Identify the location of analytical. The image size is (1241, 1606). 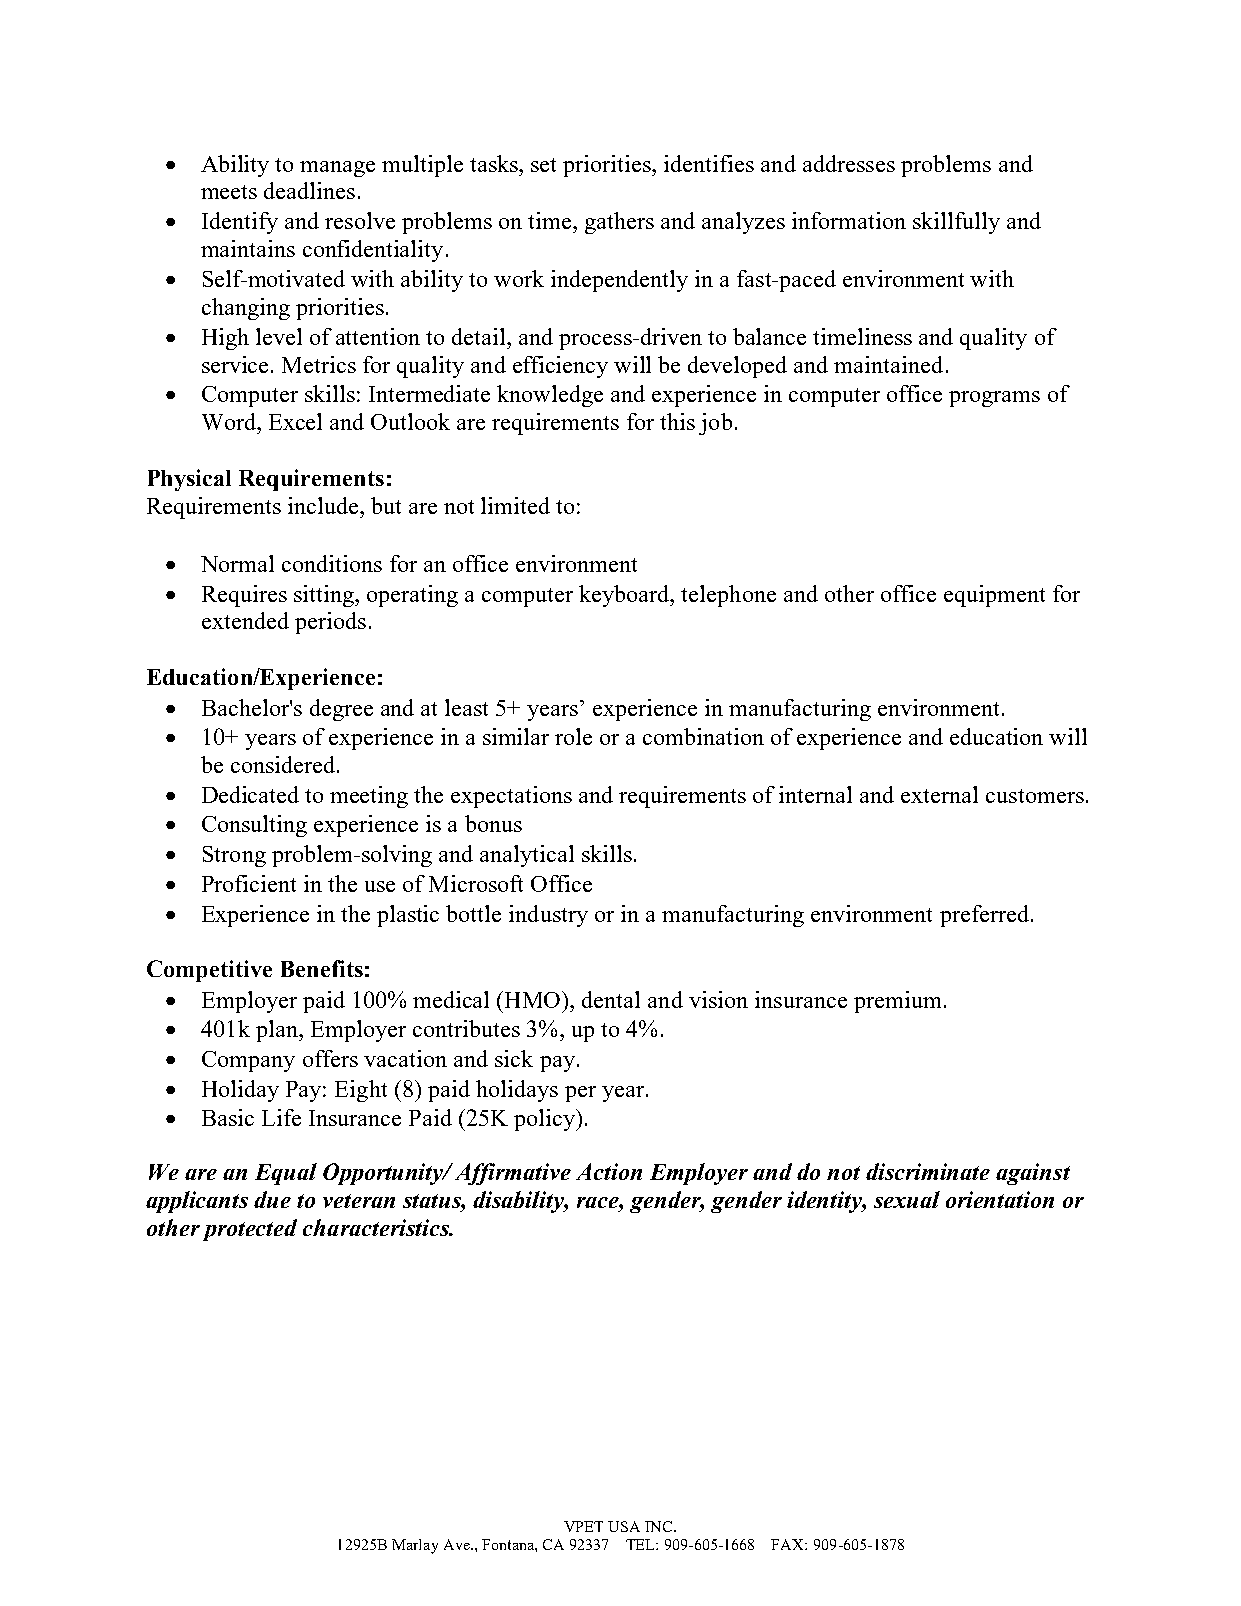
(527, 856).
